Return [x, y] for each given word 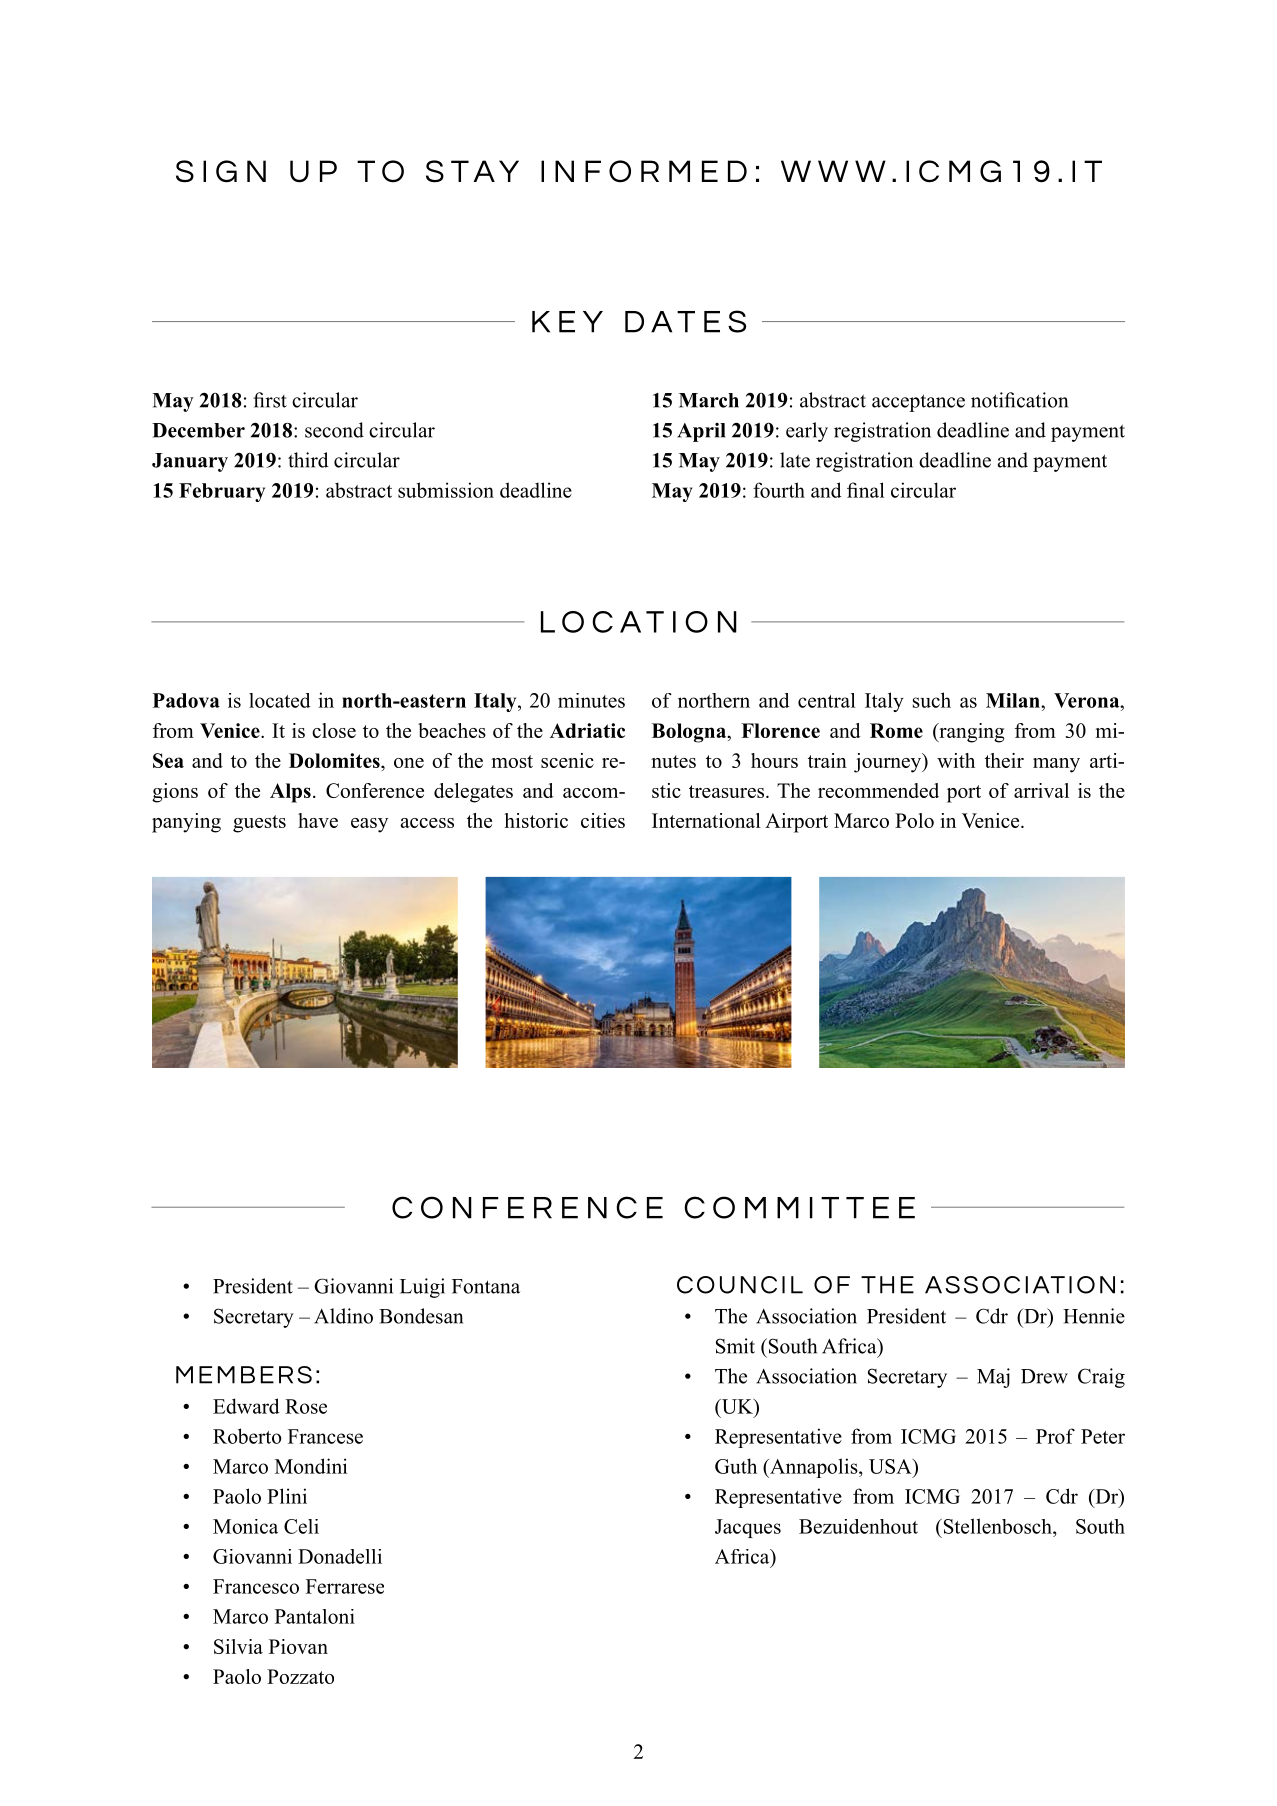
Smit [735, 1346]
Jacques [748, 1528]
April [701, 432]
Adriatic [587, 730]
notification [1019, 400]
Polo [914, 820]
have [318, 820]
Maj [993, 1378]
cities [603, 820]
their [1004, 760]
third [308, 460]
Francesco [256, 1586]
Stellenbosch [997, 1526]
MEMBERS [244, 1375]
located [280, 700]
